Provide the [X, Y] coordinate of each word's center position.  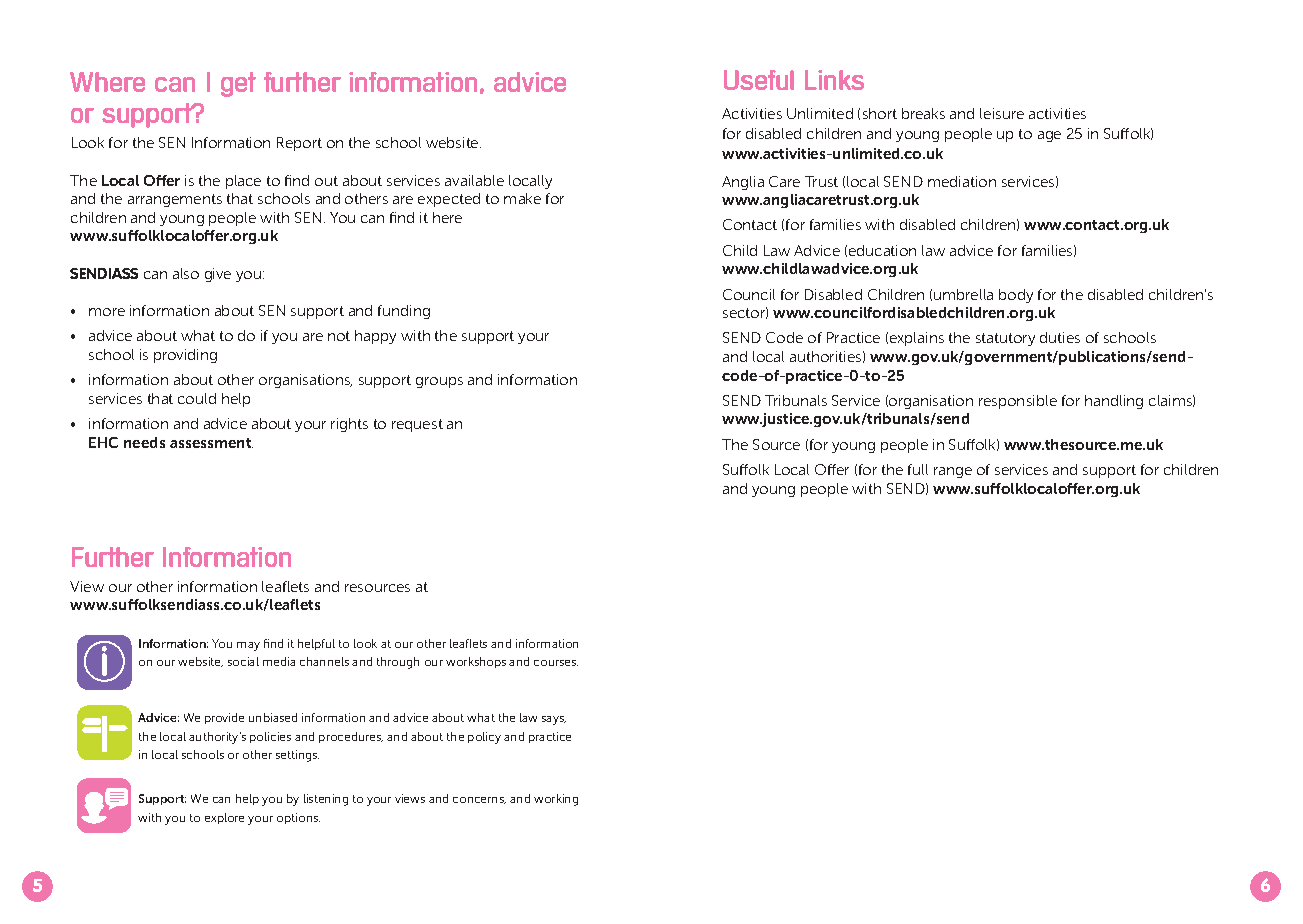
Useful [759, 80]
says [554, 720]
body [1016, 296]
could [197, 398]
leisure [1002, 113]
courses [556, 663]
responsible [1018, 402]
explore [224, 818]
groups [439, 382]
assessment [211, 443]
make [522, 198]
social [243, 661]
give [218, 275]
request [417, 425]
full [918, 469]
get [238, 84]
